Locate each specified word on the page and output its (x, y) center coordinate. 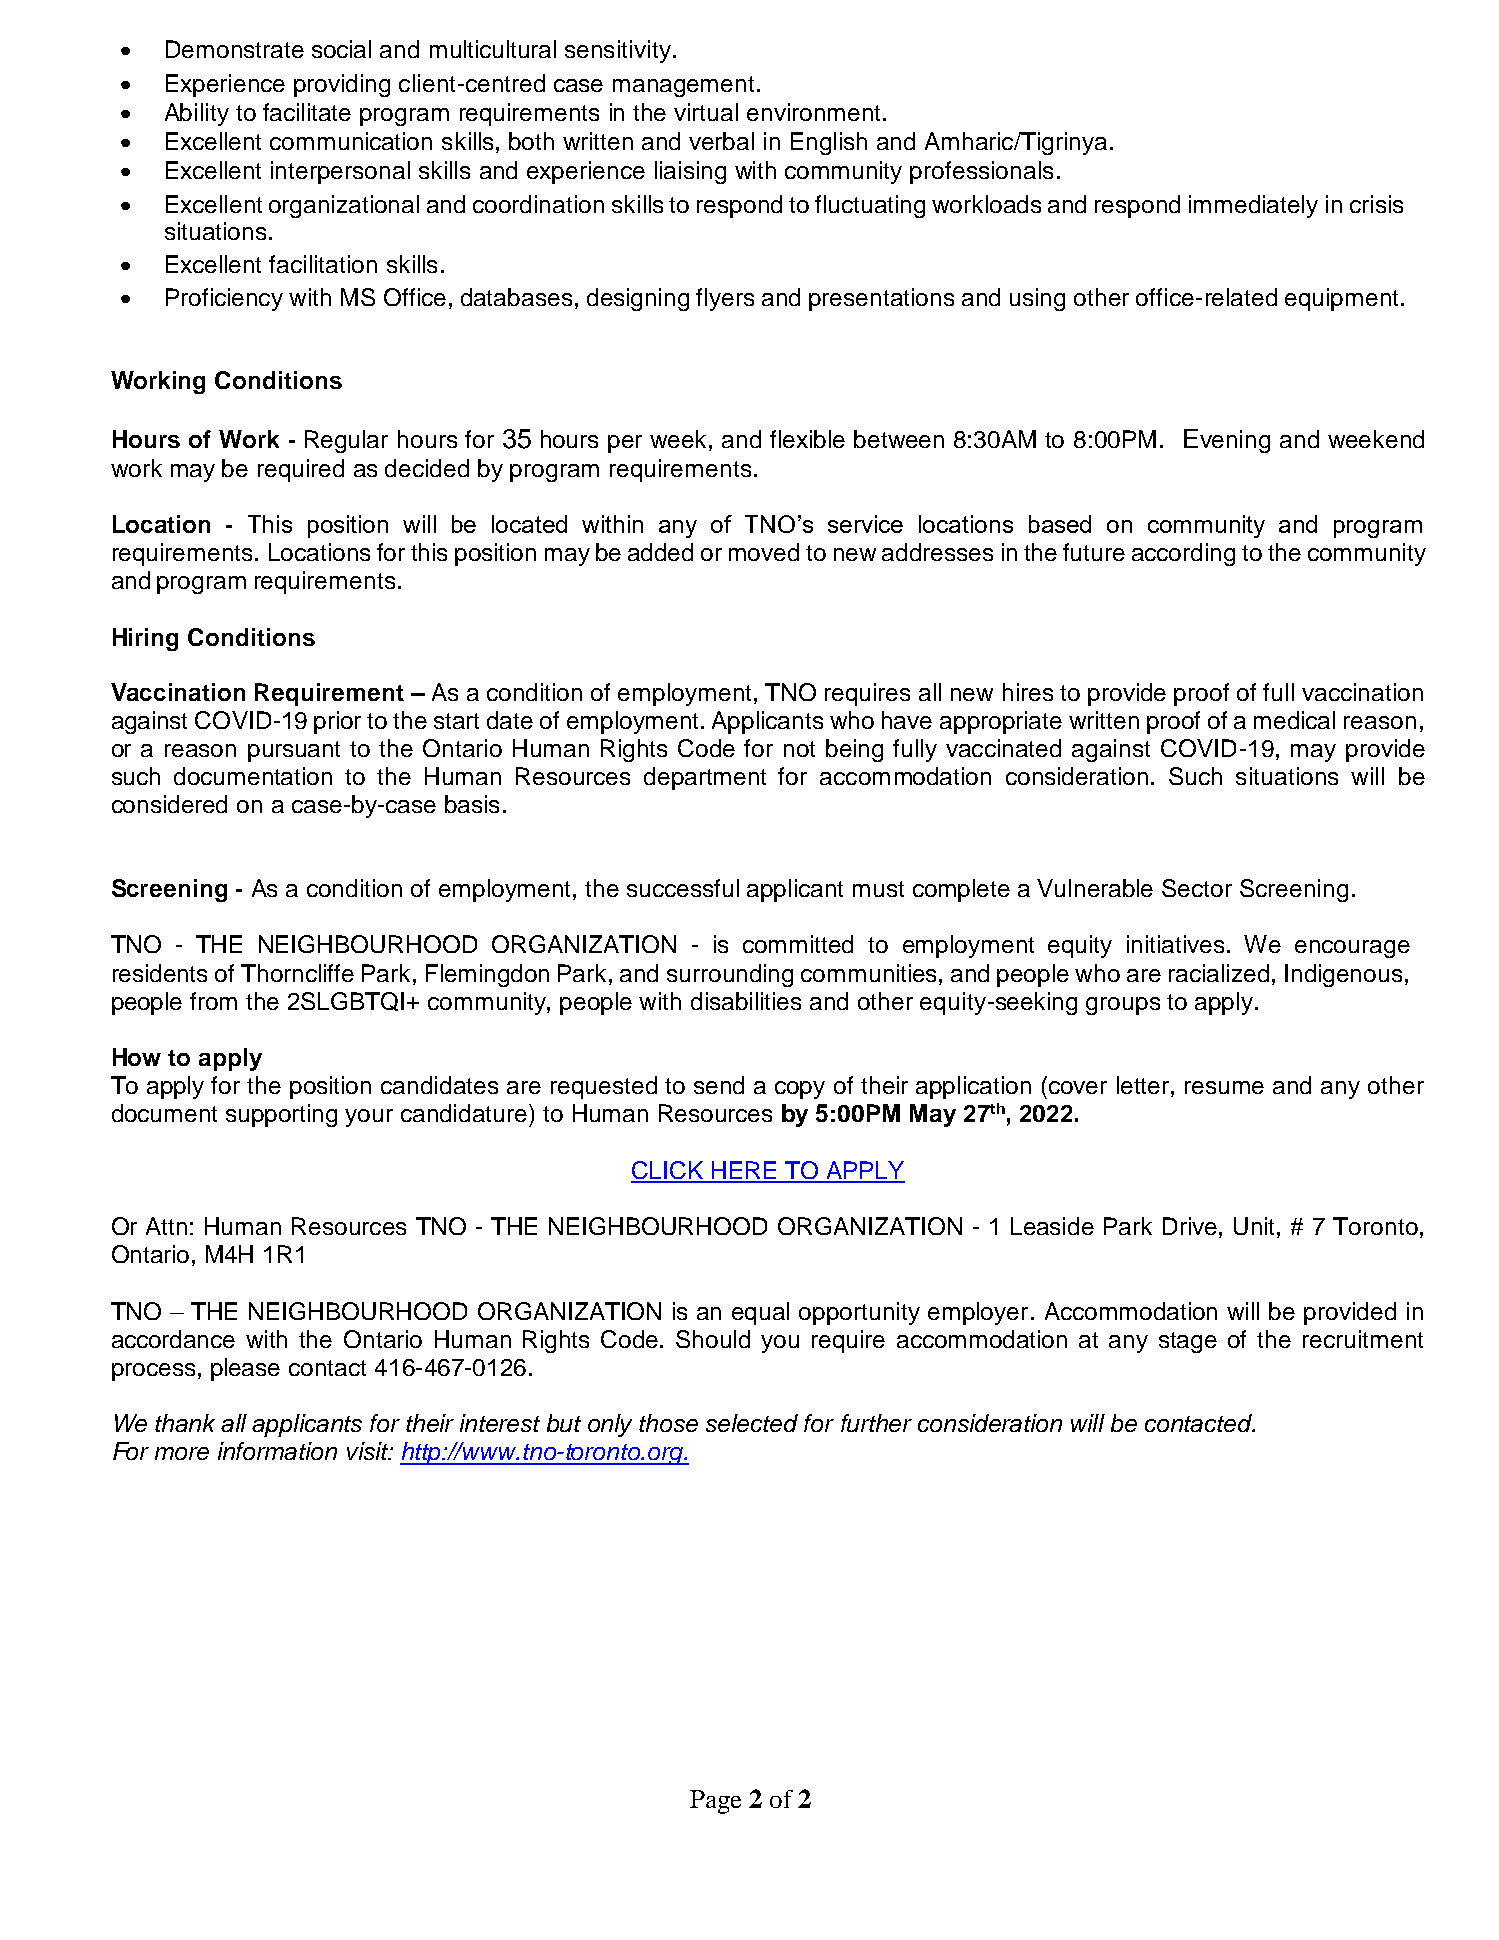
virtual (706, 112)
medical (1294, 720)
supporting (281, 1115)
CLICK (668, 1171)
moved (764, 552)
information (277, 1451)
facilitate (307, 112)
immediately (1253, 206)
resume (1224, 1087)
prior (337, 722)
